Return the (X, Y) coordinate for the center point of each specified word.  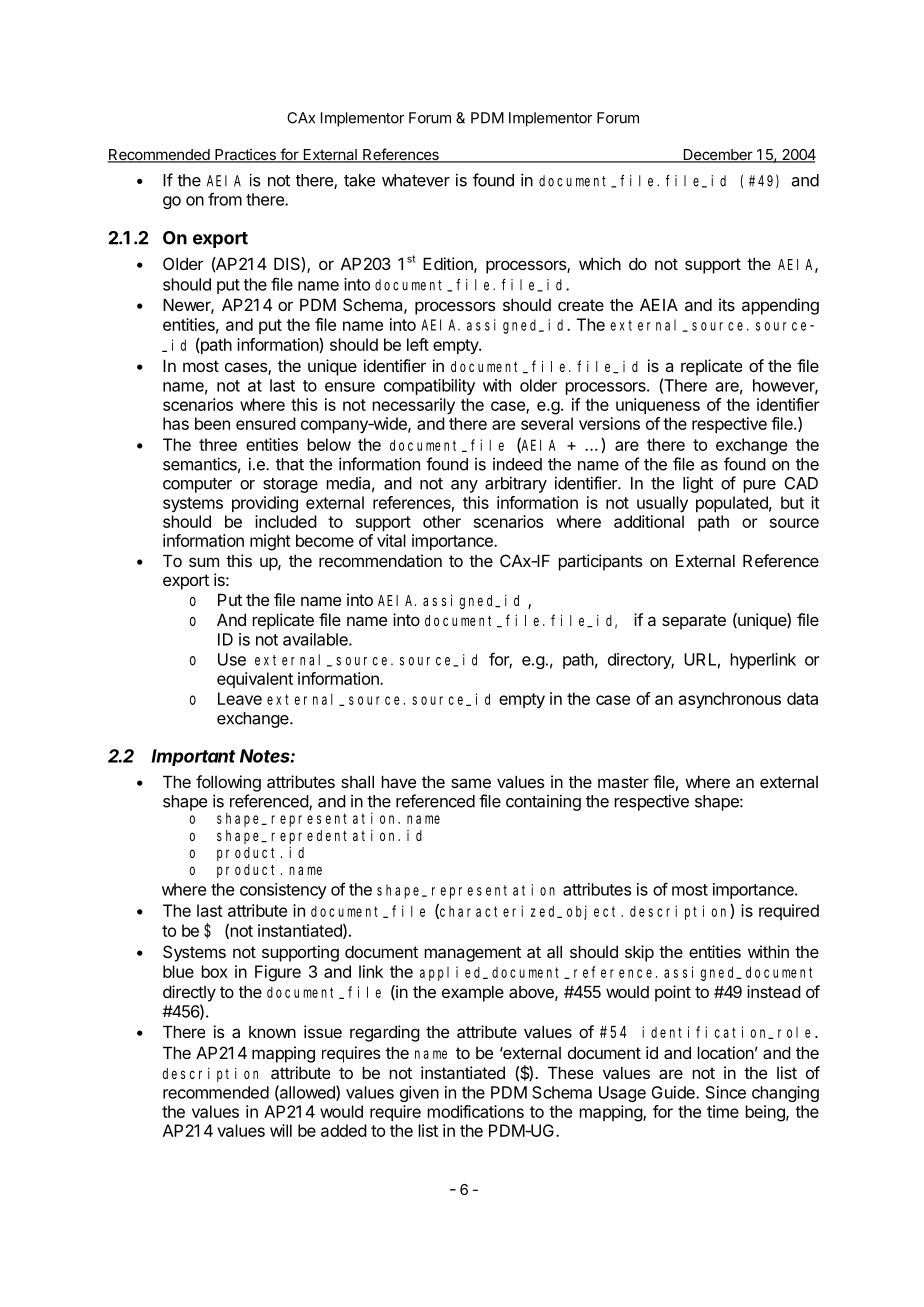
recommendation (380, 560)
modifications (475, 1111)
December (717, 156)
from (225, 199)
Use (232, 659)
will (281, 1130)
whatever (416, 180)
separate (694, 622)
